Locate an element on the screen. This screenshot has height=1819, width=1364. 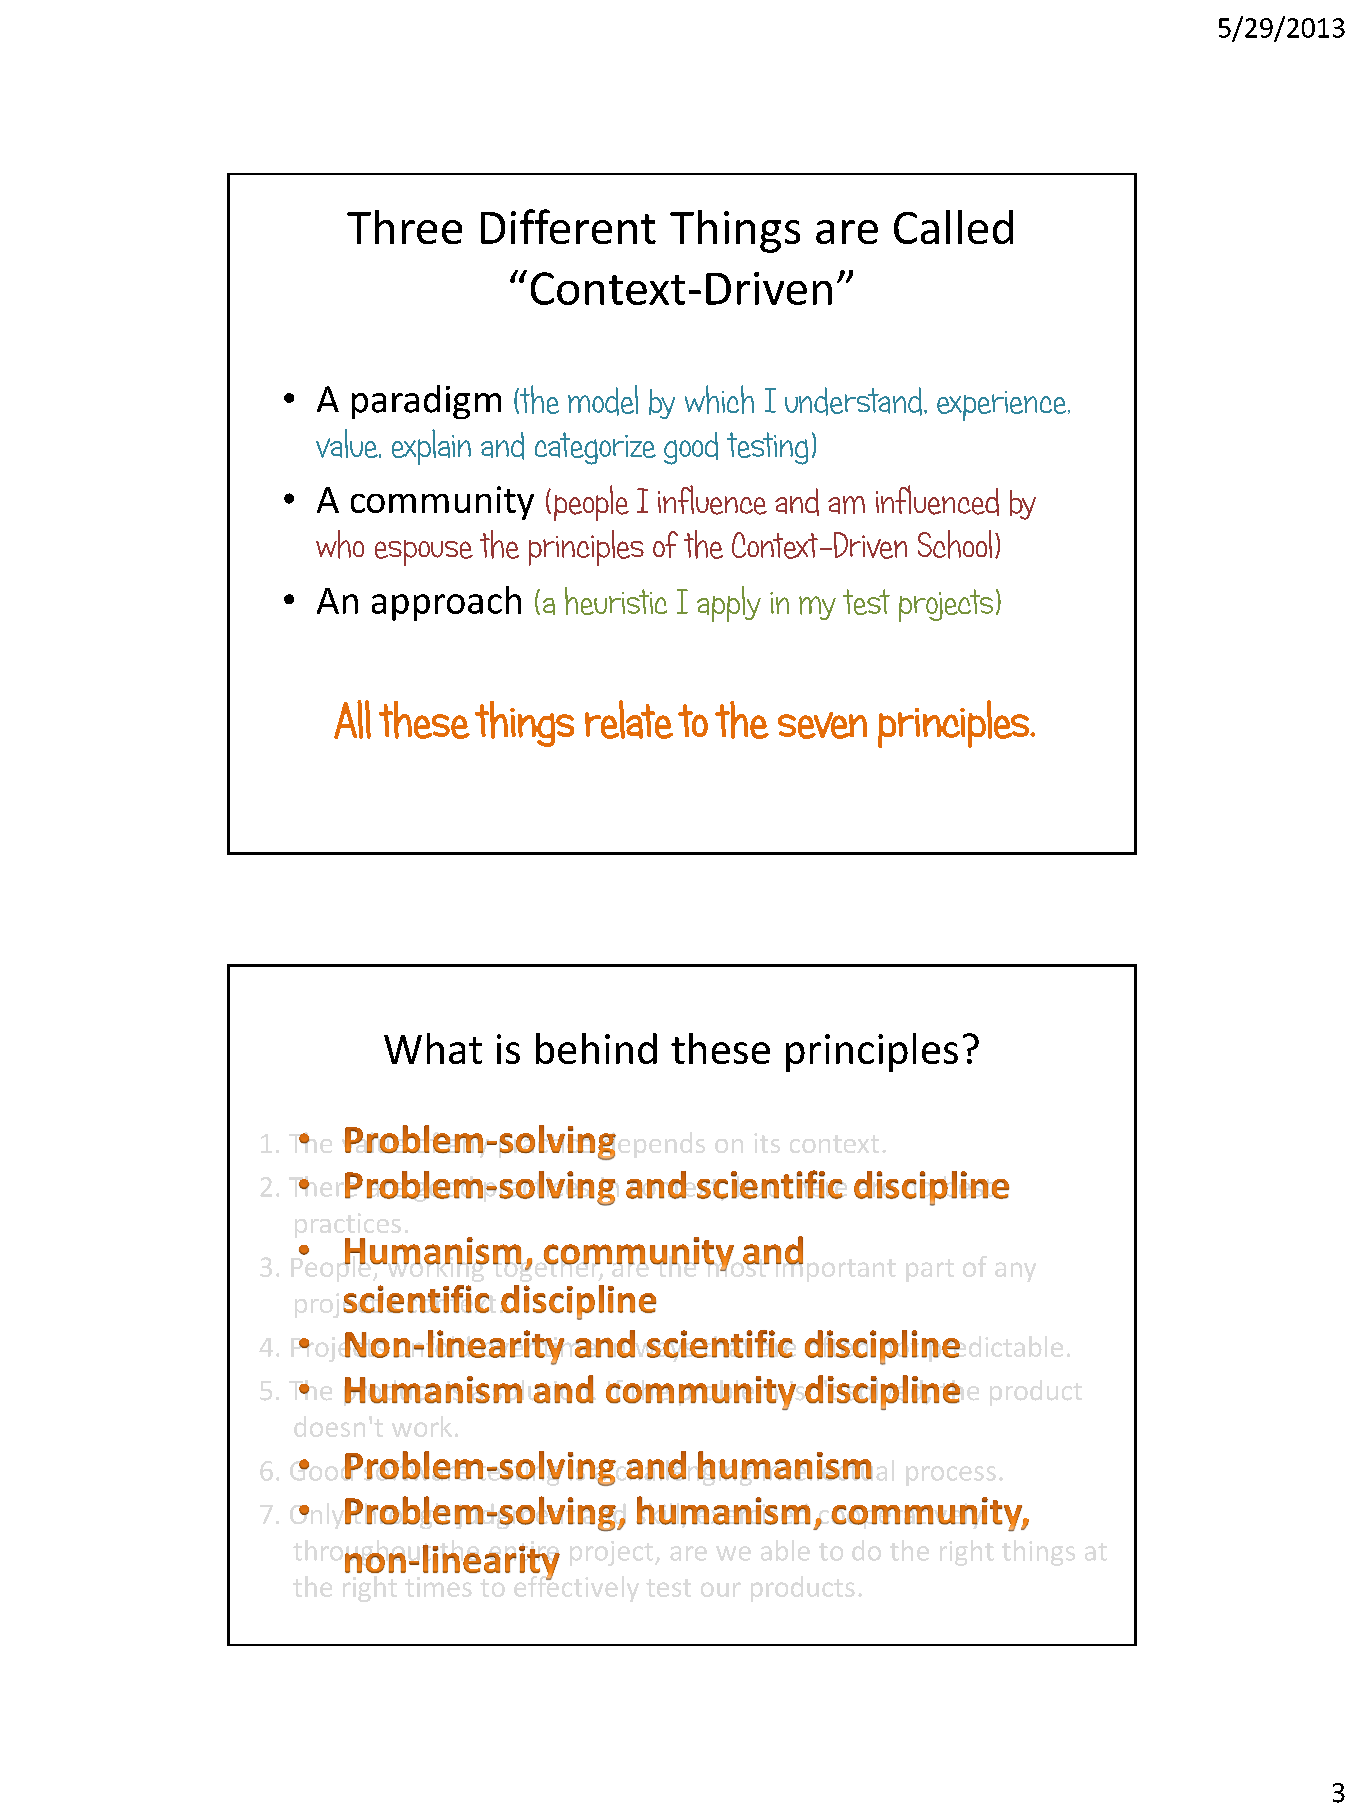
relate is located at coordinates (629, 719).
